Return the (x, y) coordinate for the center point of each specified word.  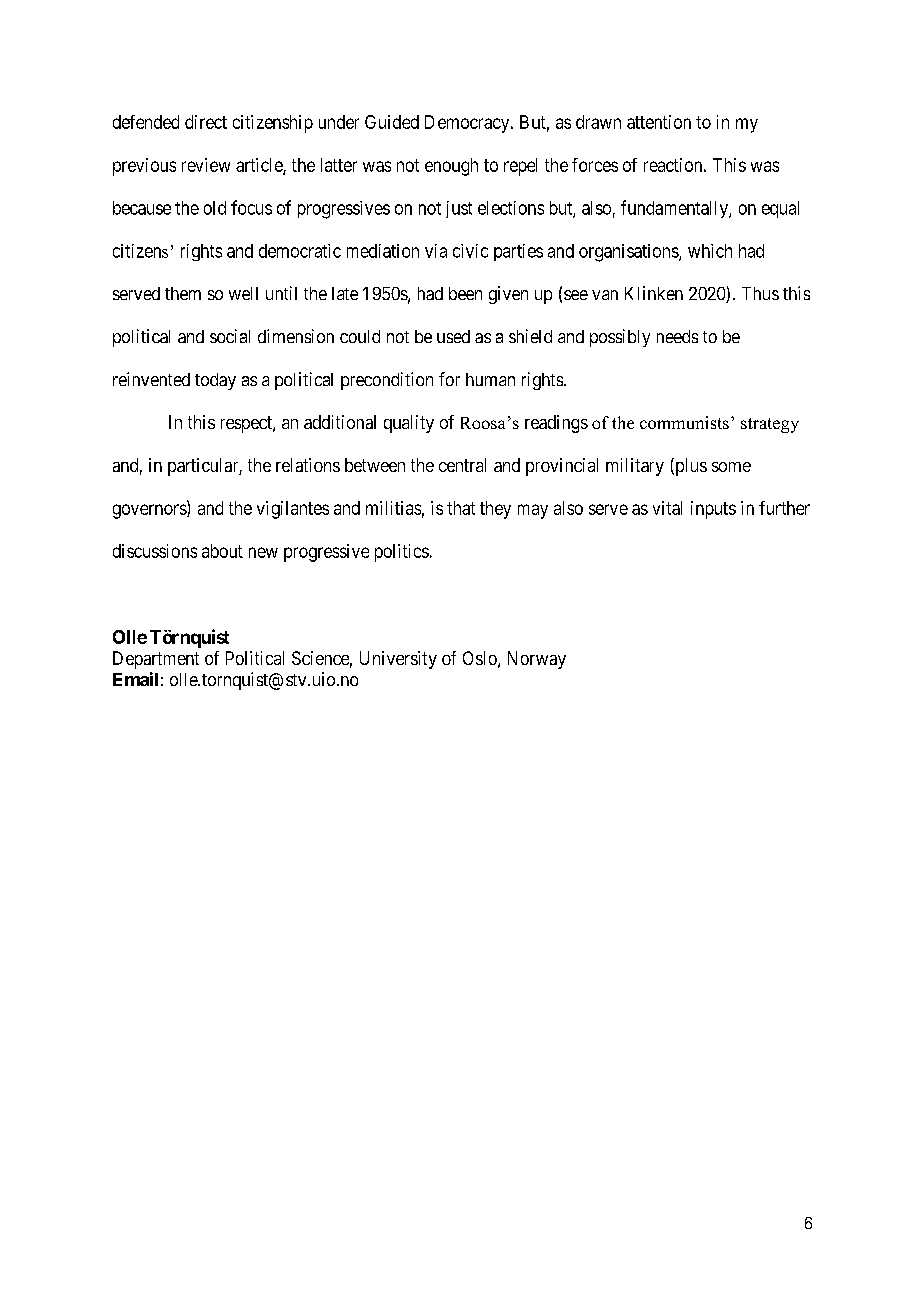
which (710, 251)
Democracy (468, 124)
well (243, 293)
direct (206, 122)
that (461, 508)
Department (156, 660)
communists (684, 422)
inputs (713, 510)
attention (659, 122)
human (490, 379)
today (215, 381)
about (222, 551)
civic (470, 251)
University (398, 660)
